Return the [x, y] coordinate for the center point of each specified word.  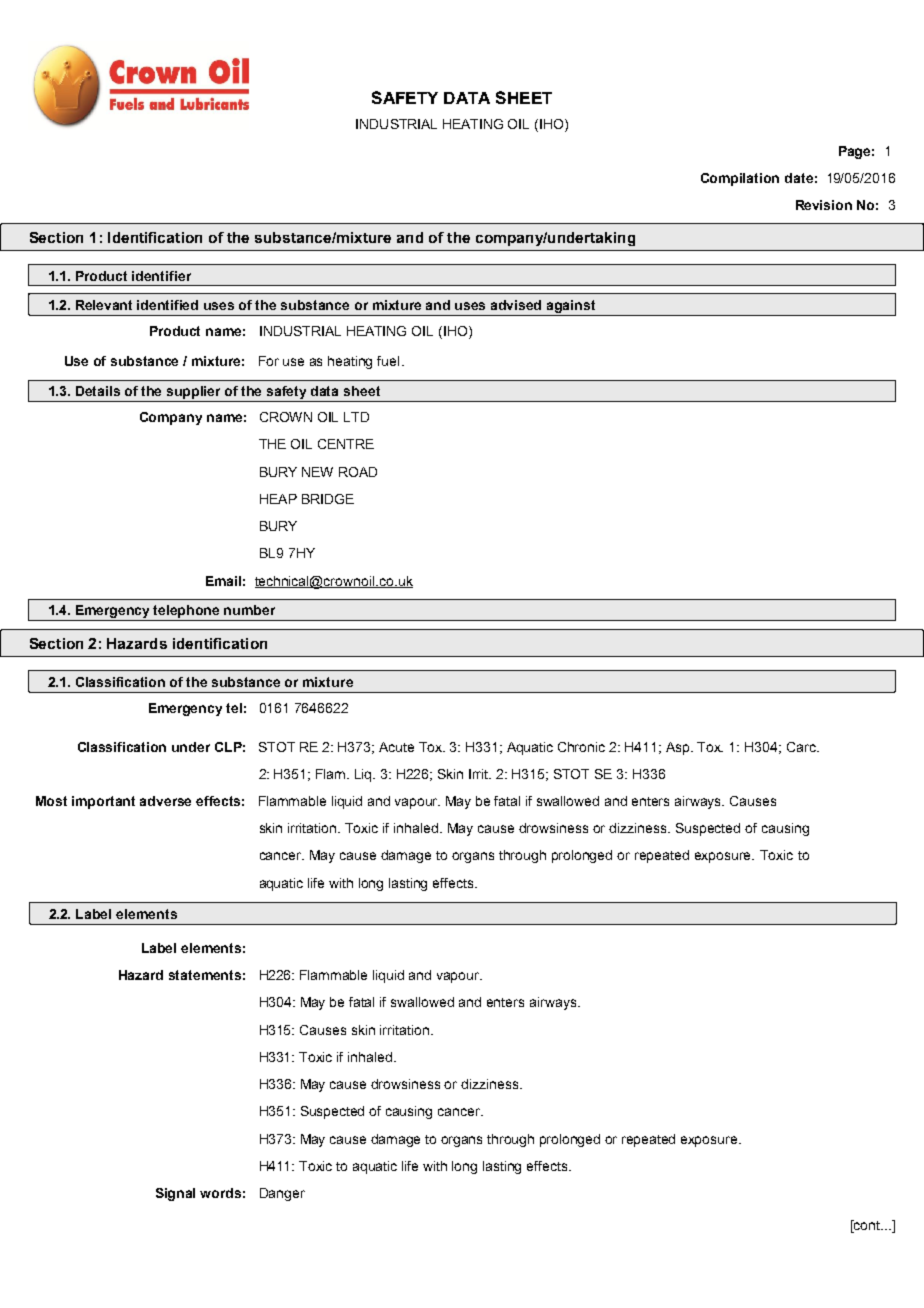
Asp [679, 748]
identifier [161, 276]
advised [516, 305]
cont [867, 1225]
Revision [824, 205]
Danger [282, 1194]
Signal [175, 1194]
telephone [187, 613]
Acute [396, 747]
